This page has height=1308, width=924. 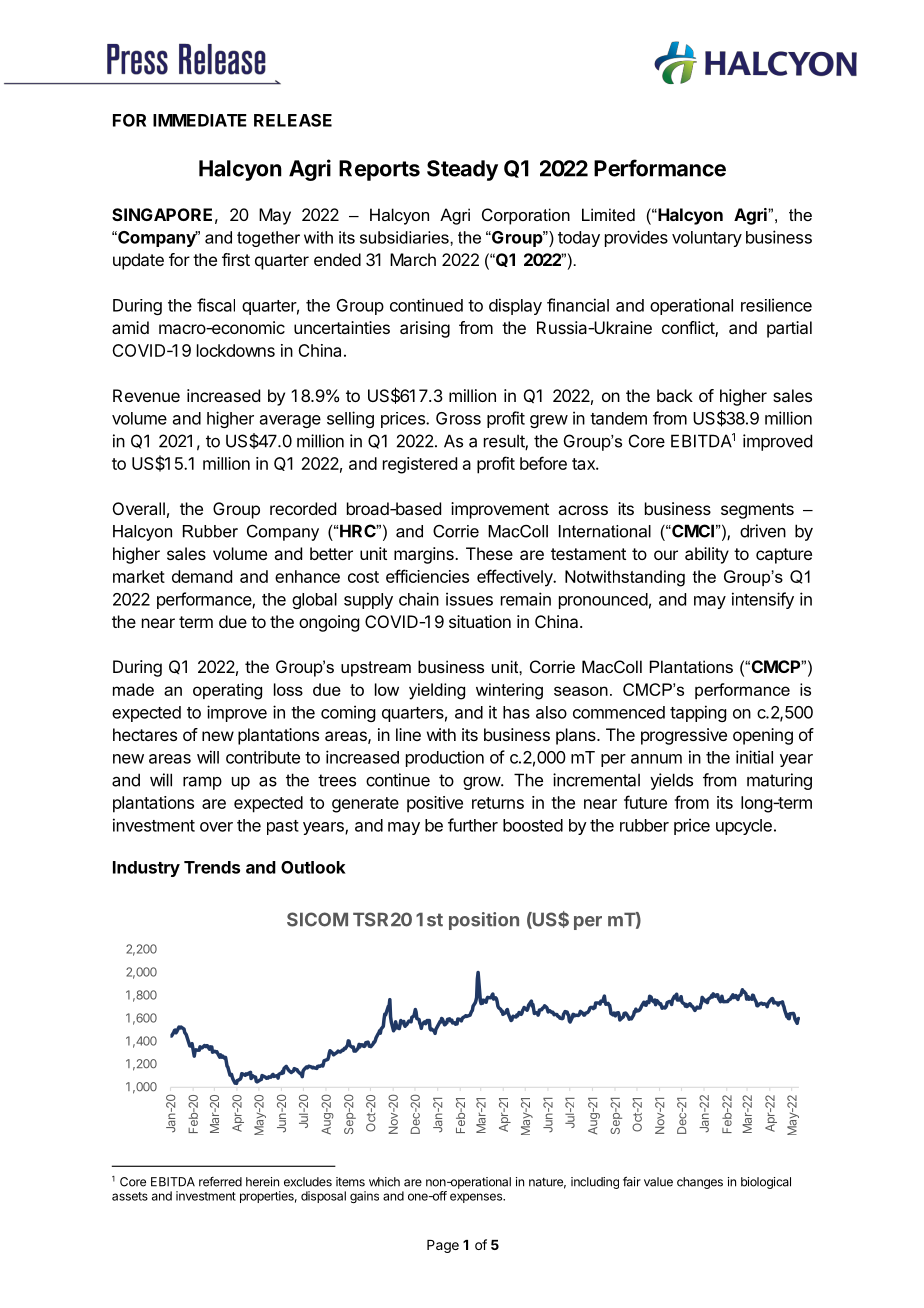 I want to click on yielding, so click(x=437, y=691).
